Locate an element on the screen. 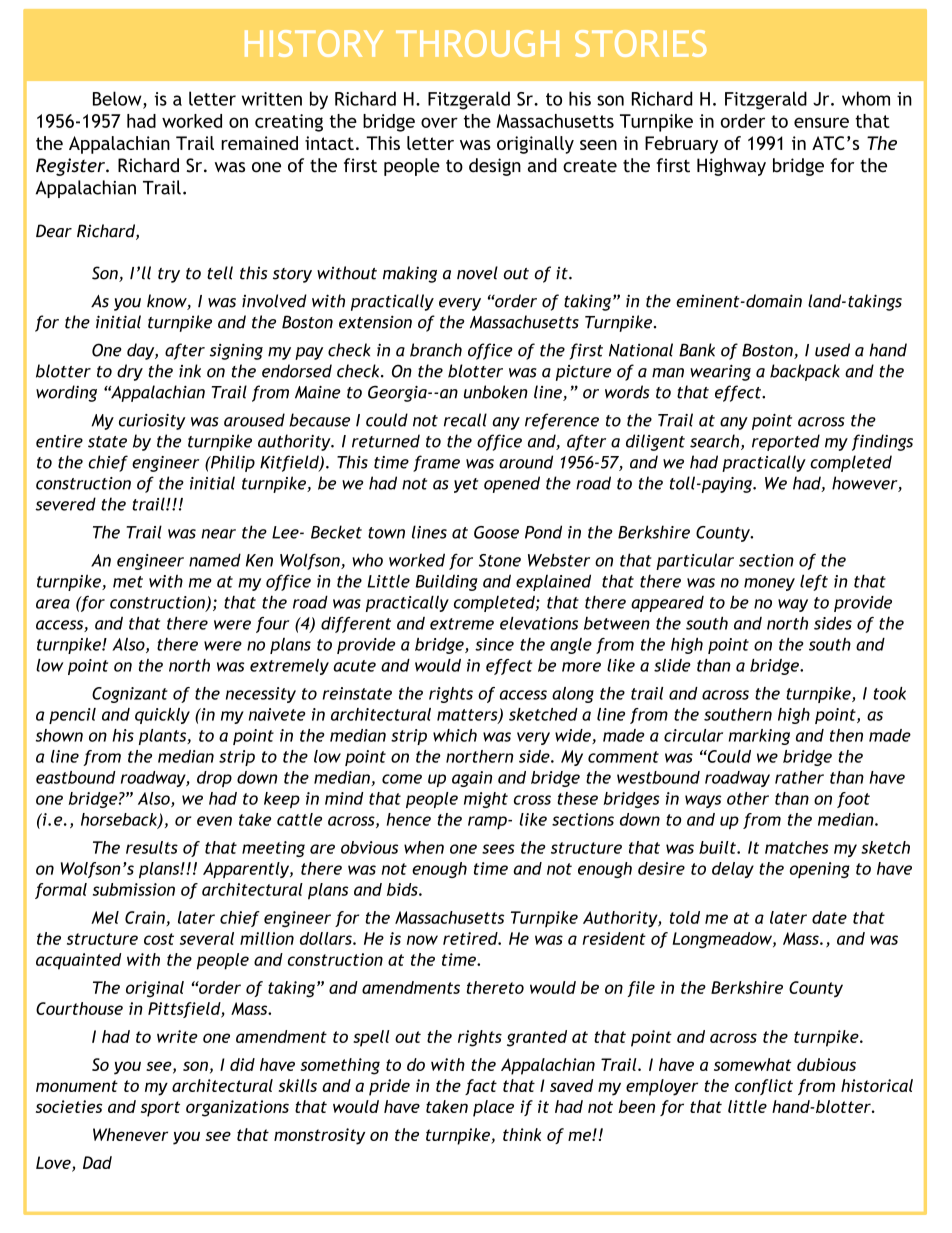 The width and height of the screenshot is (952, 1233). place is located at coordinates (493, 1108).
